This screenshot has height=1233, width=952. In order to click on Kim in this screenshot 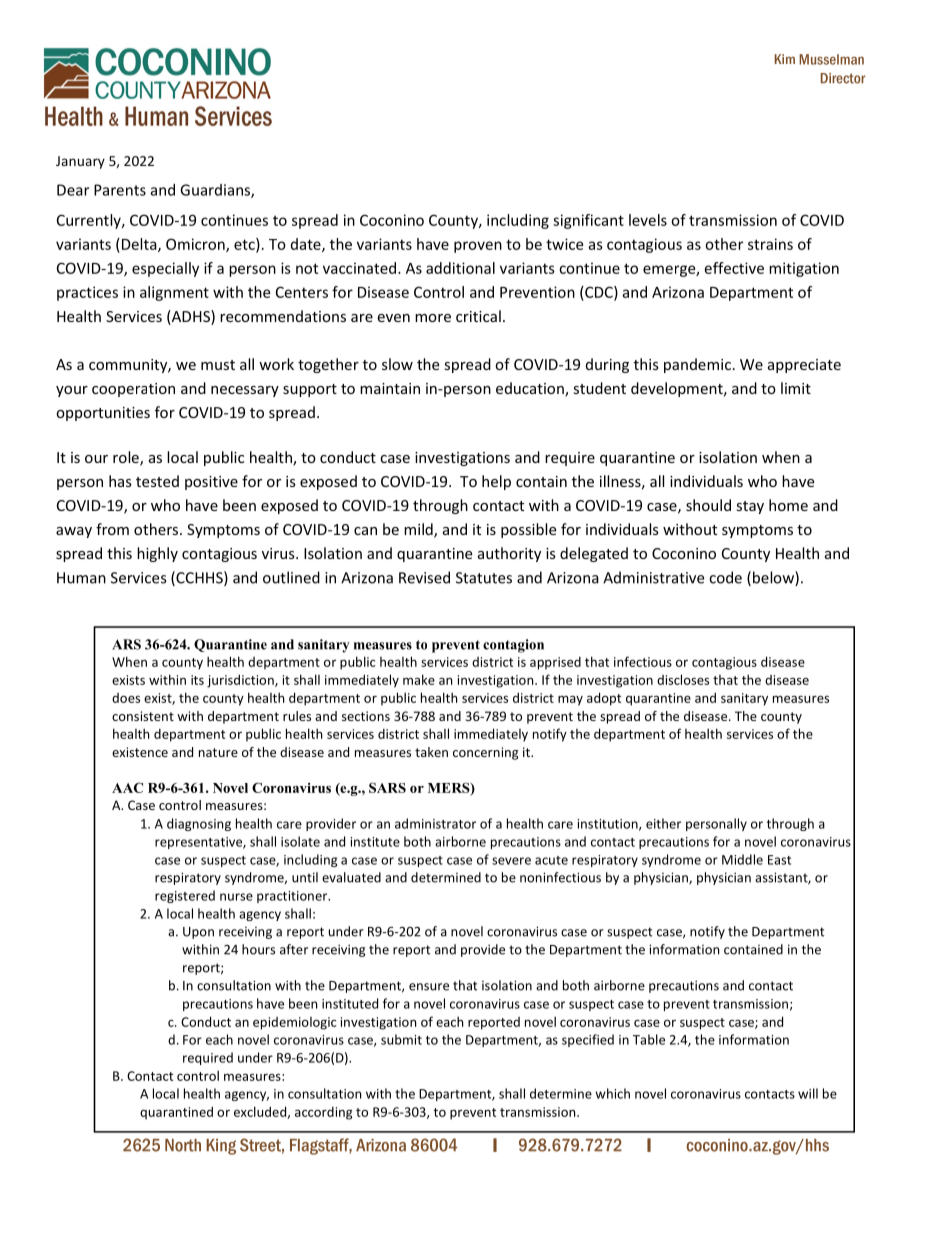, I will do `click(785, 59)`.
